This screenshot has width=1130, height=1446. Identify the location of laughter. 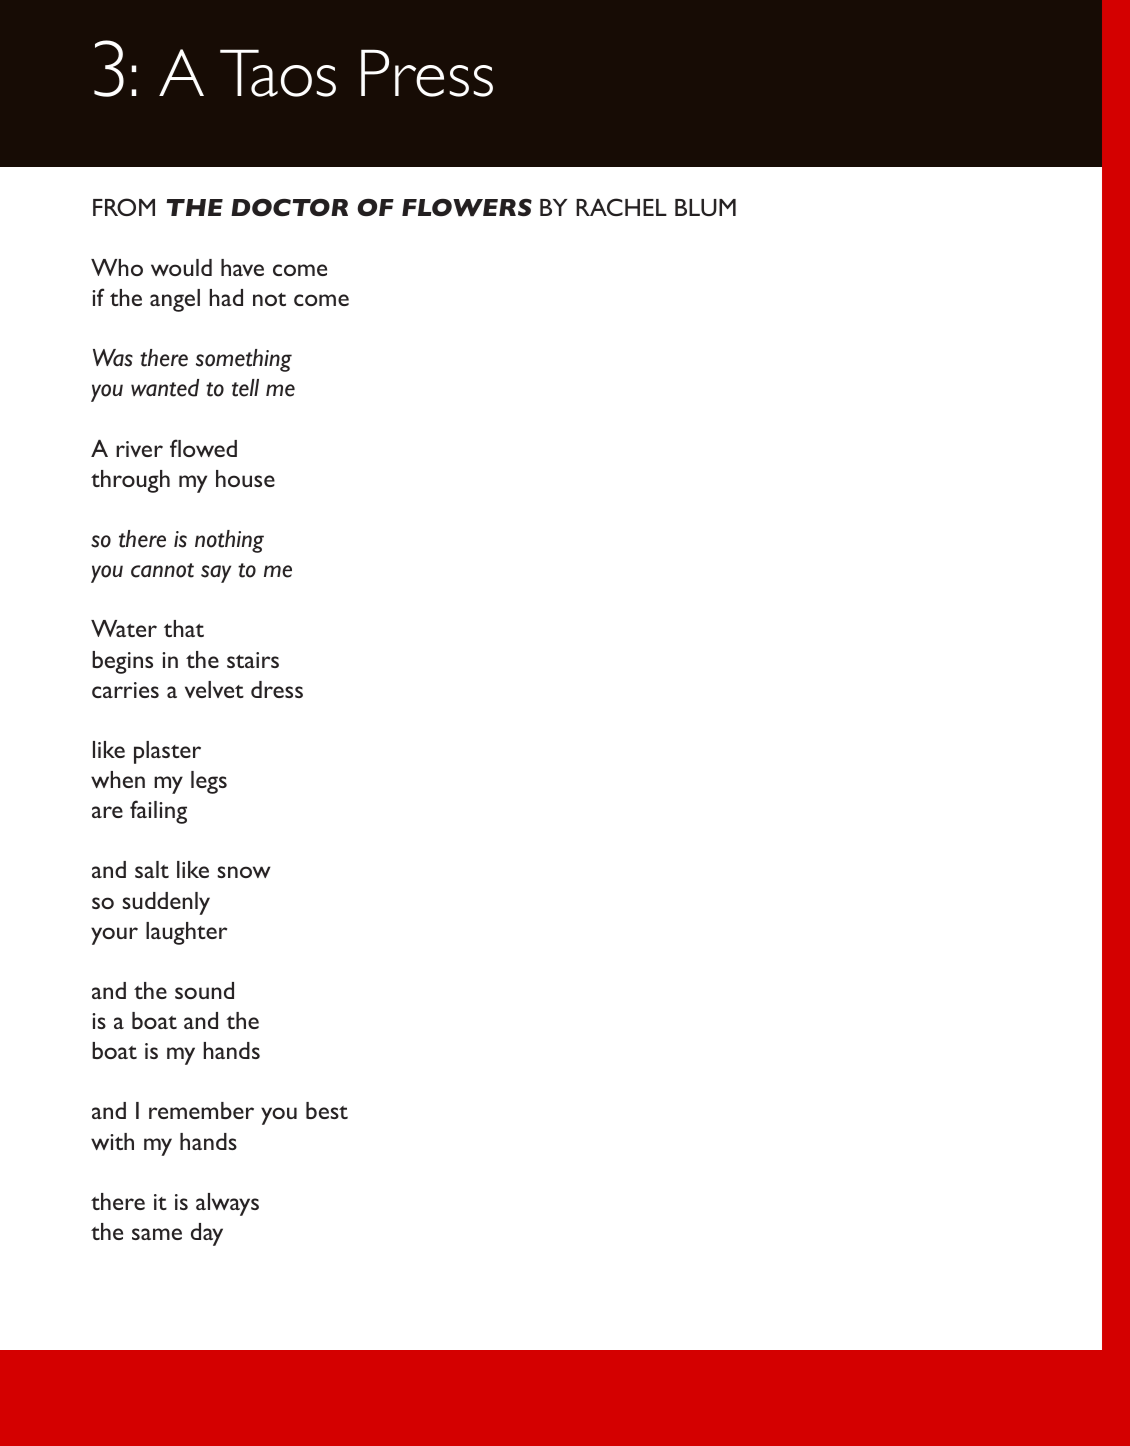
(186, 933).
